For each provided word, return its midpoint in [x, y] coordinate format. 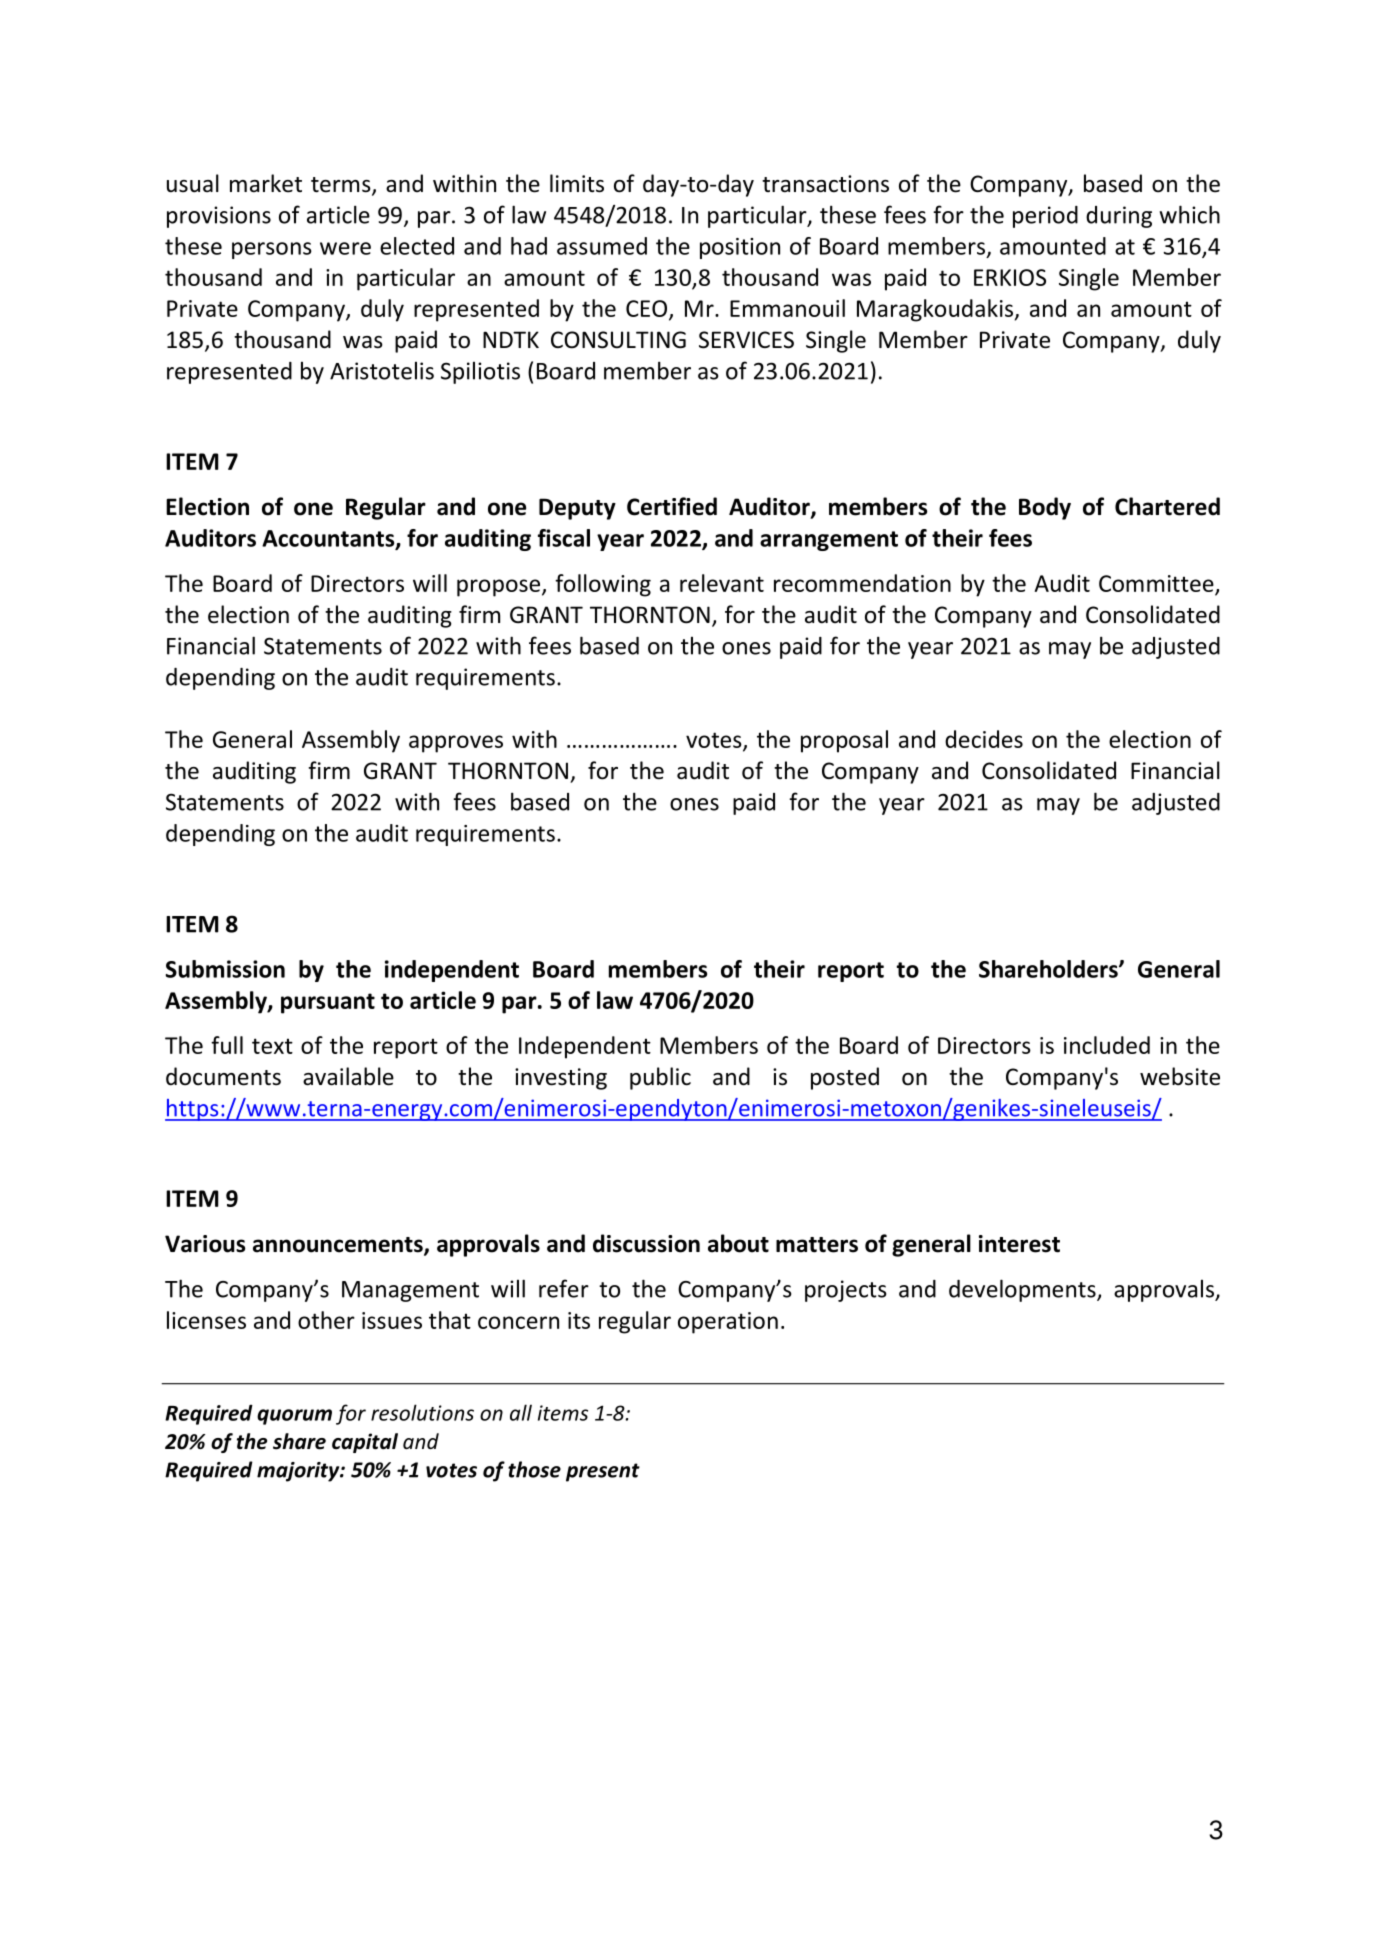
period [1045, 217]
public [660, 1078]
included [1107, 1045]
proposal [844, 741]
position [740, 248]
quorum [294, 1417]
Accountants [329, 539]
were [345, 248]
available [348, 1076]
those [534, 1469]
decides [984, 739]
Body [1045, 508]
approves [456, 744]
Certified [672, 506]
